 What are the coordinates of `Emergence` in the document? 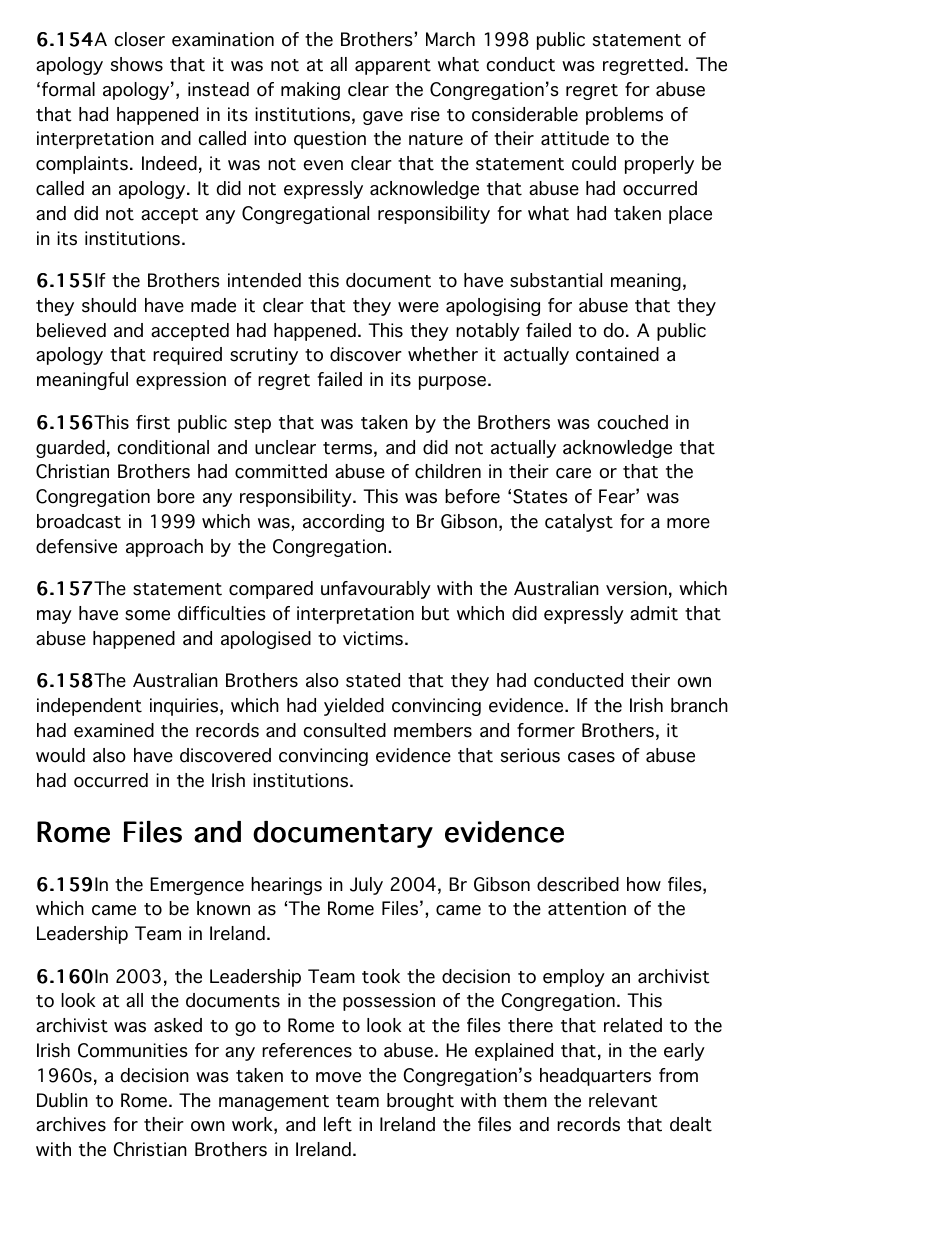 It's located at (197, 886).
